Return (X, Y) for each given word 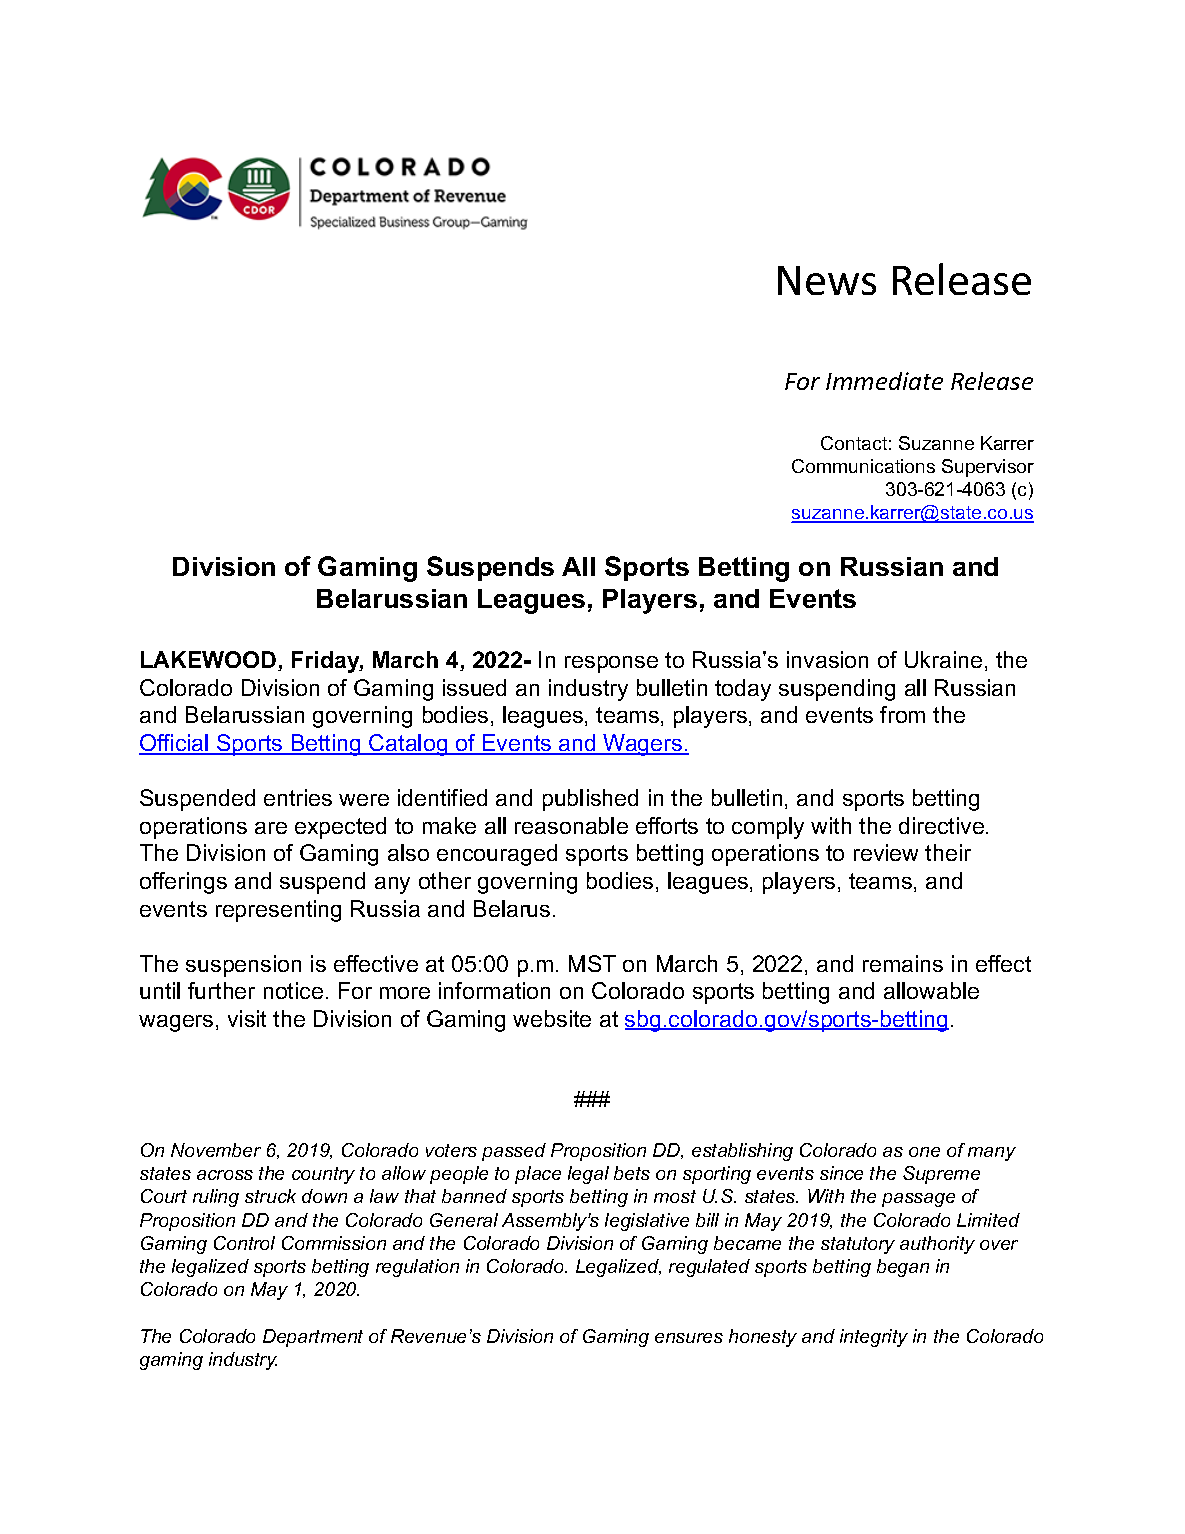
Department (313, 1338)
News (827, 280)
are (271, 828)
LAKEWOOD (210, 661)
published (590, 800)
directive (941, 825)
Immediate (884, 381)
